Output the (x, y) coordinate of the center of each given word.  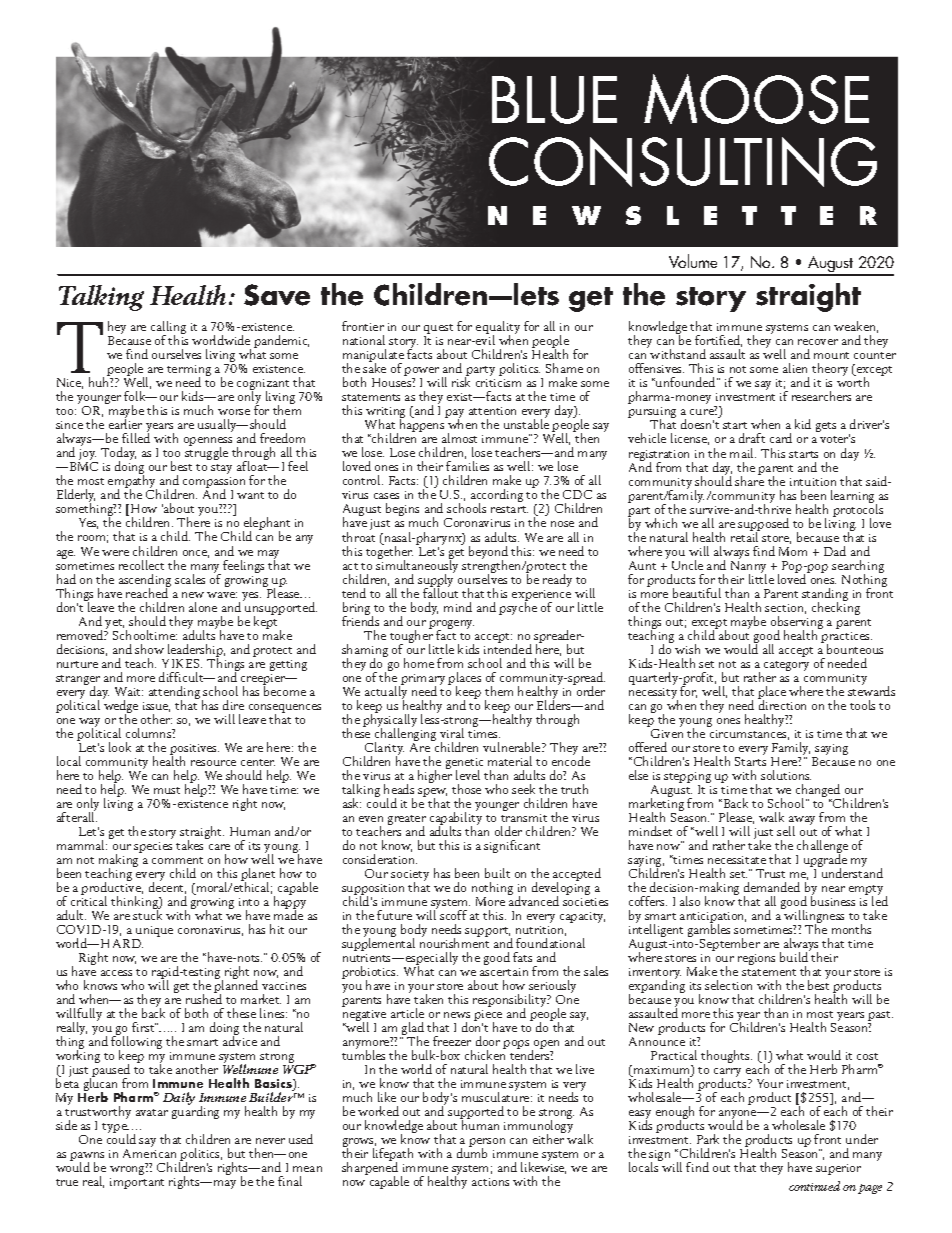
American (149, 1153)
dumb (472, 1152)
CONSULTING (683, 162)
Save (277, 295)
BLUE (554, 100)
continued (814, 1186)
